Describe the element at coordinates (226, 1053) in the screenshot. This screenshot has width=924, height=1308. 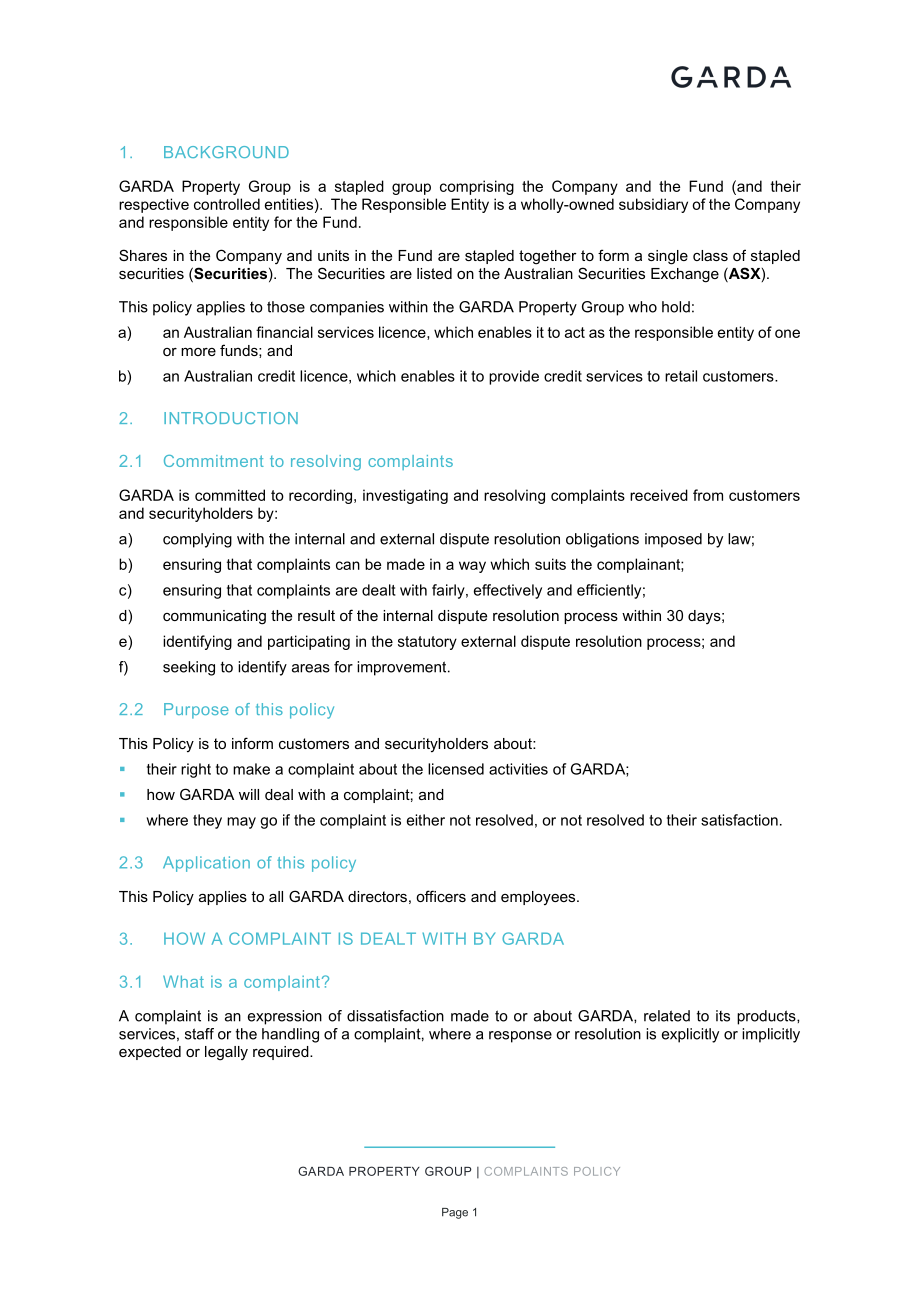
I see `legally` at that location.
